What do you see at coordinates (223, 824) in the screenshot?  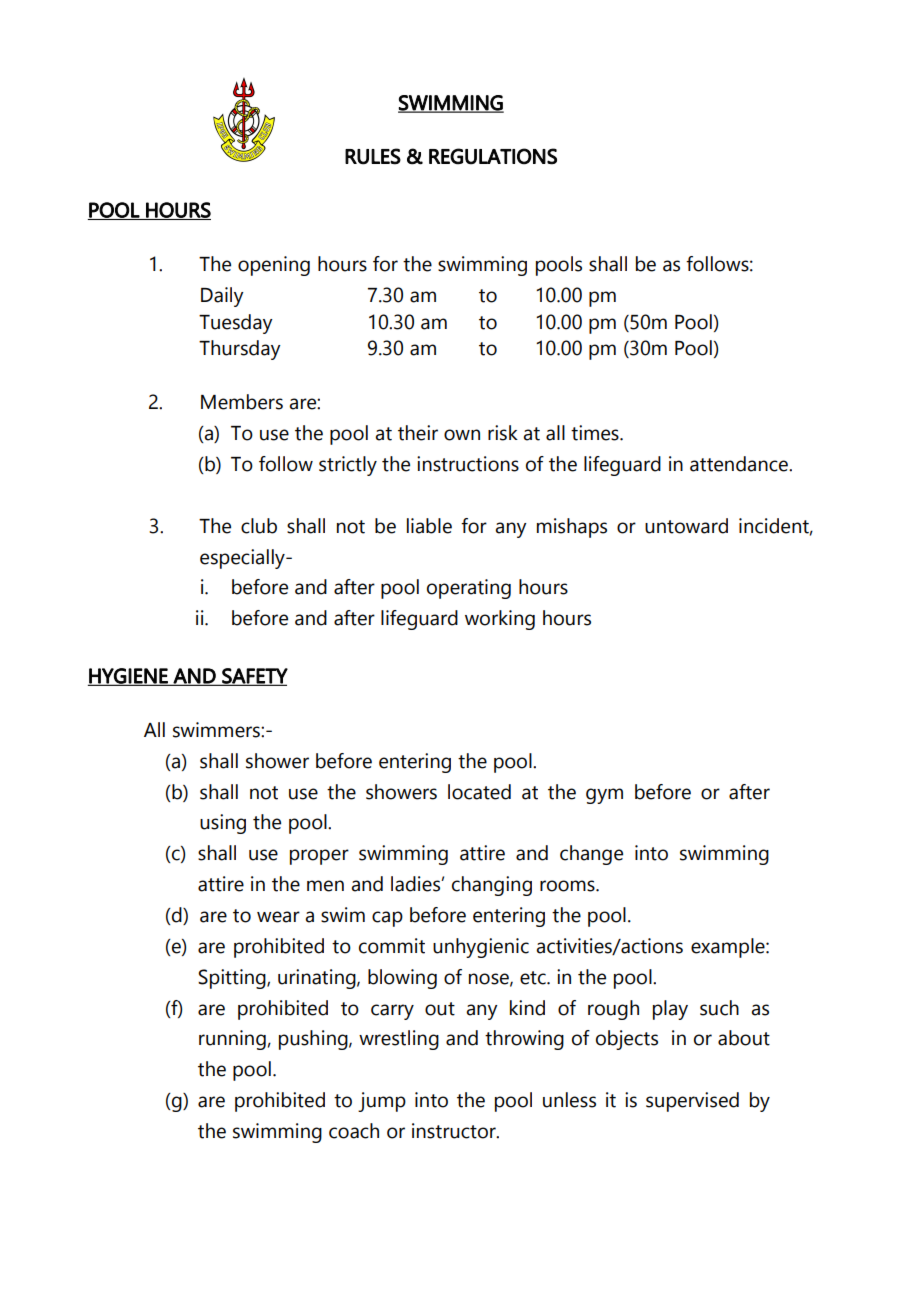 I see `using` at bounding box center [223, 824].
